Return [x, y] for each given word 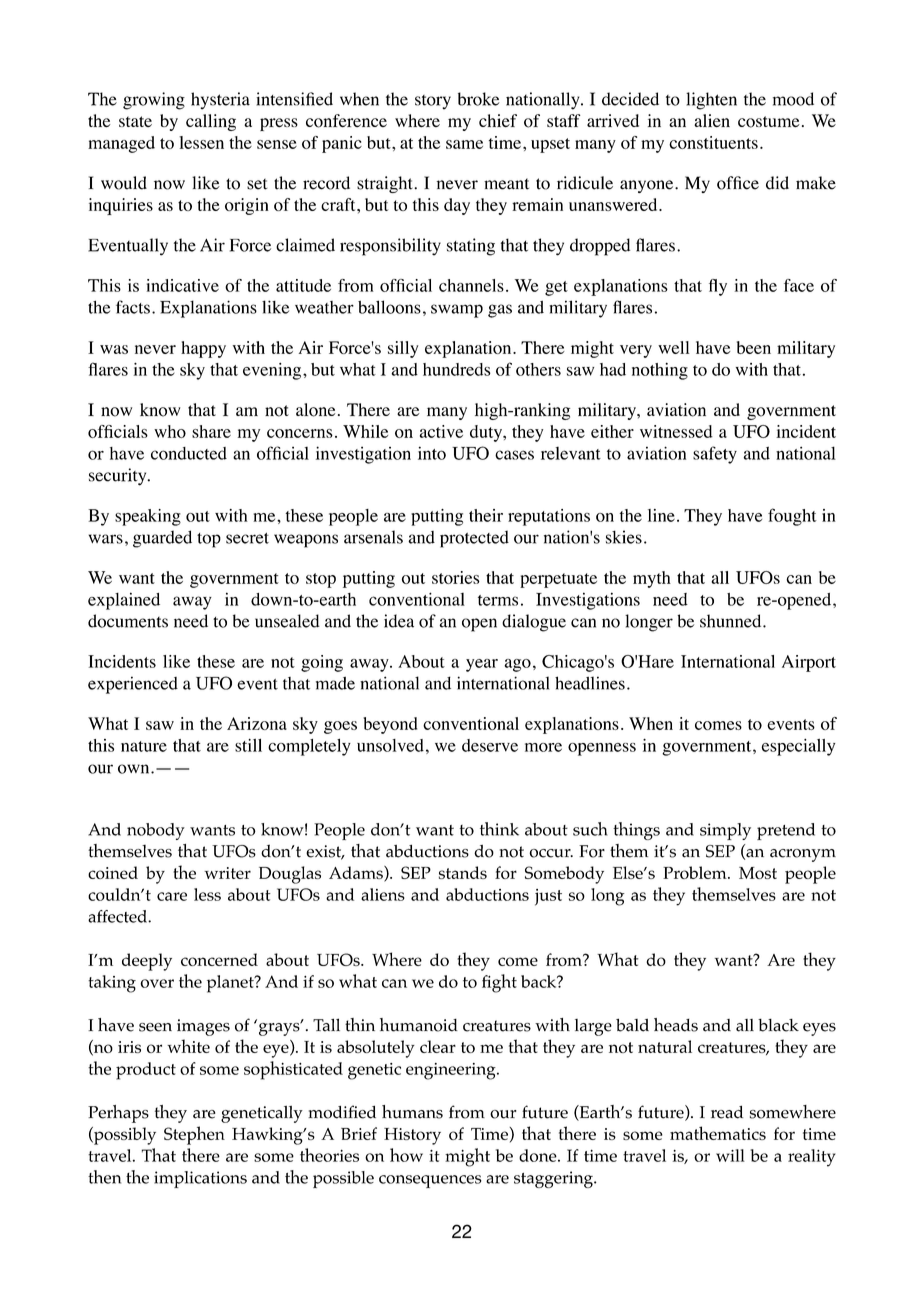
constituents [713, 142]
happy [203, 349]
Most [758, 873]
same [464, 144]
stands [463, 872]
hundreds [457, 369]
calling [211, 122]
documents [128, 621]
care [172, 896]
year [482, 665]
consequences [430, 1181]
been [754, 347]
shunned [732, 621]
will [730, 1155]
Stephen [194, 1135]
